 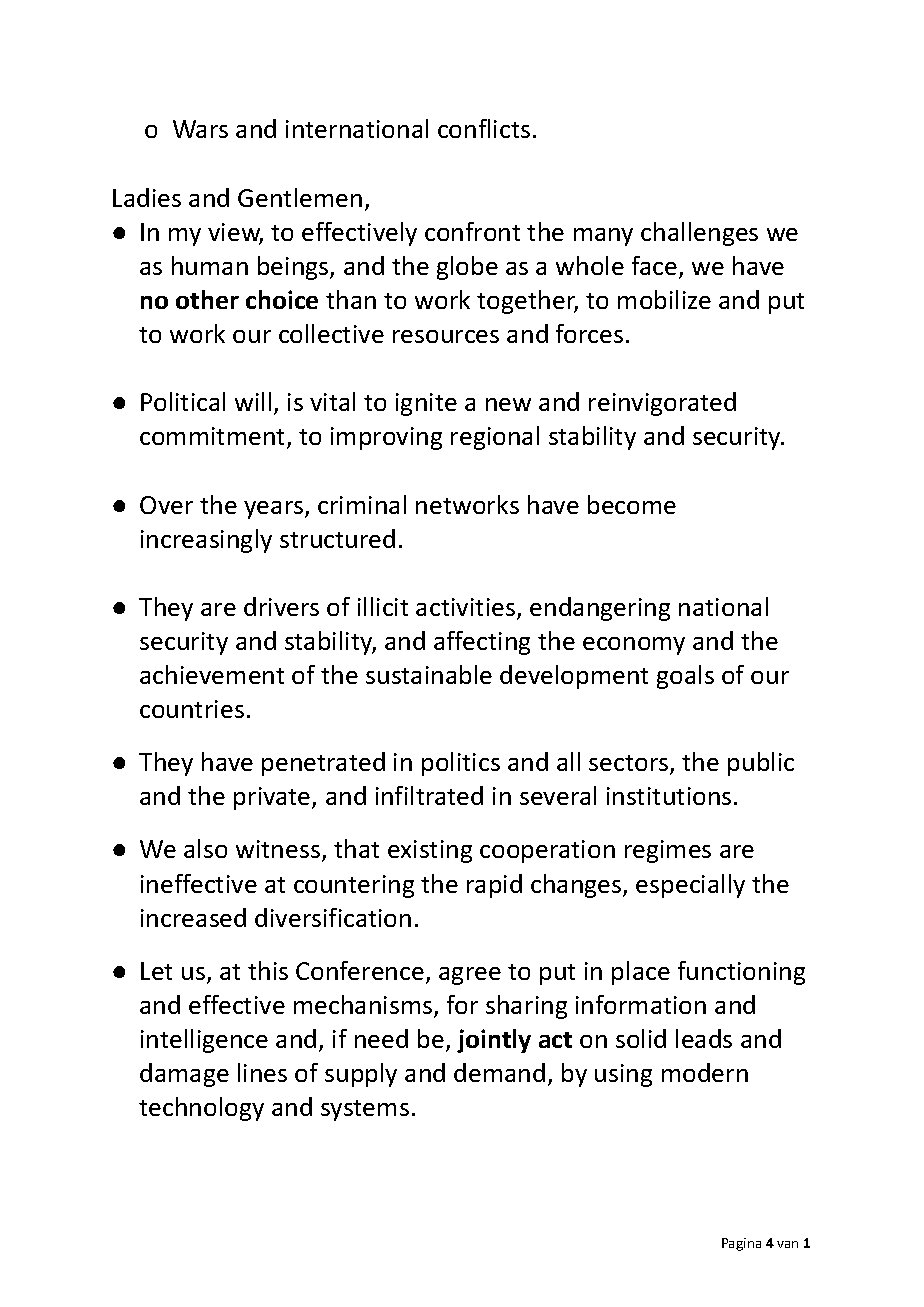 I want to click on conflicts, so click(x=484, y=128).
